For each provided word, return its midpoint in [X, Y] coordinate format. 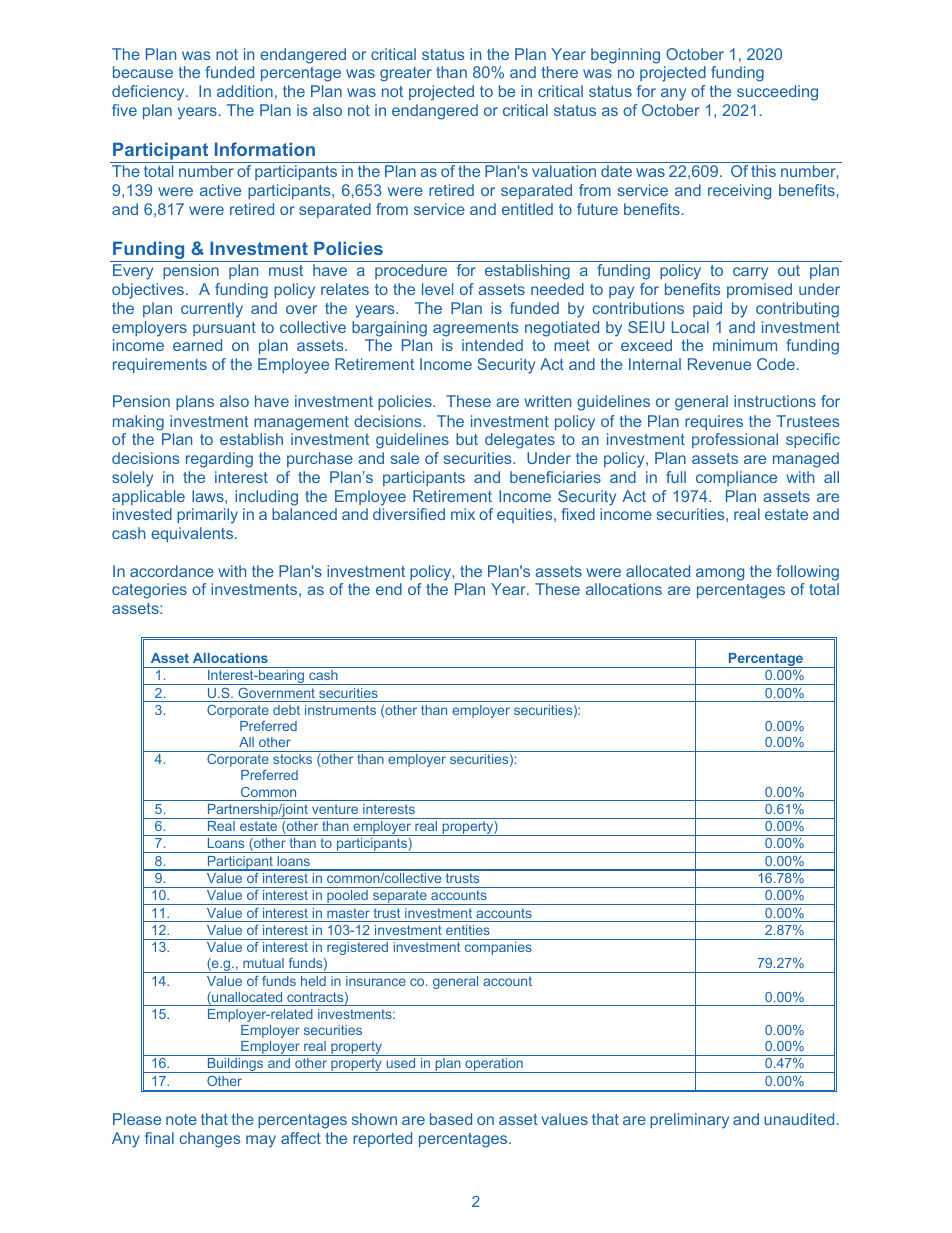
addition [245, 91]
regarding [219, 460]
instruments [340, 710]
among [720, 574]
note [181, 1119]
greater [406, 74]
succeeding [777, 93]
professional [735, 440]
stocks [292, 759]
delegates [520, 441]
